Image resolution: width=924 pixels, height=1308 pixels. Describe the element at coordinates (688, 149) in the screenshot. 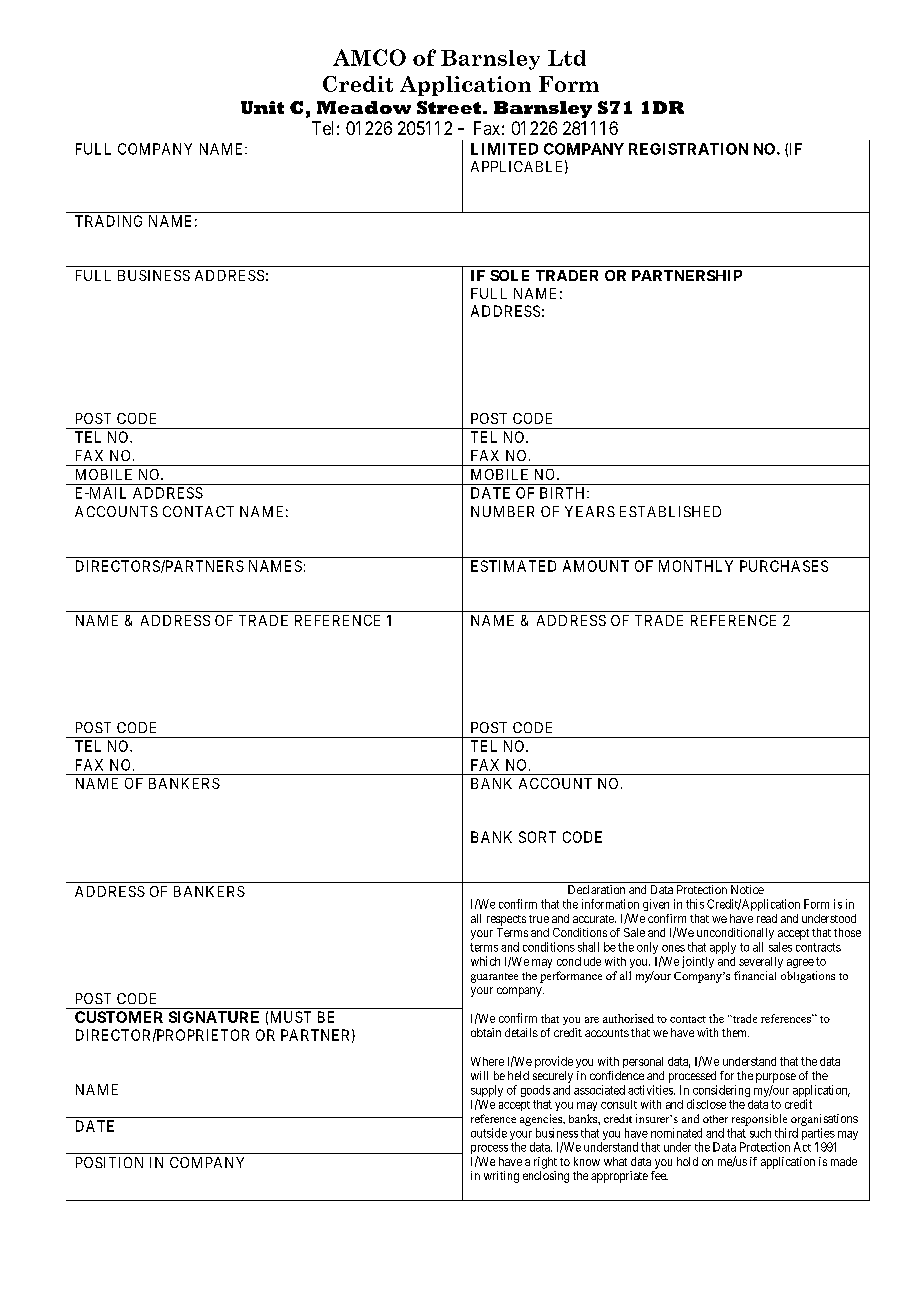

I see `REGISTRATION` at that location.
